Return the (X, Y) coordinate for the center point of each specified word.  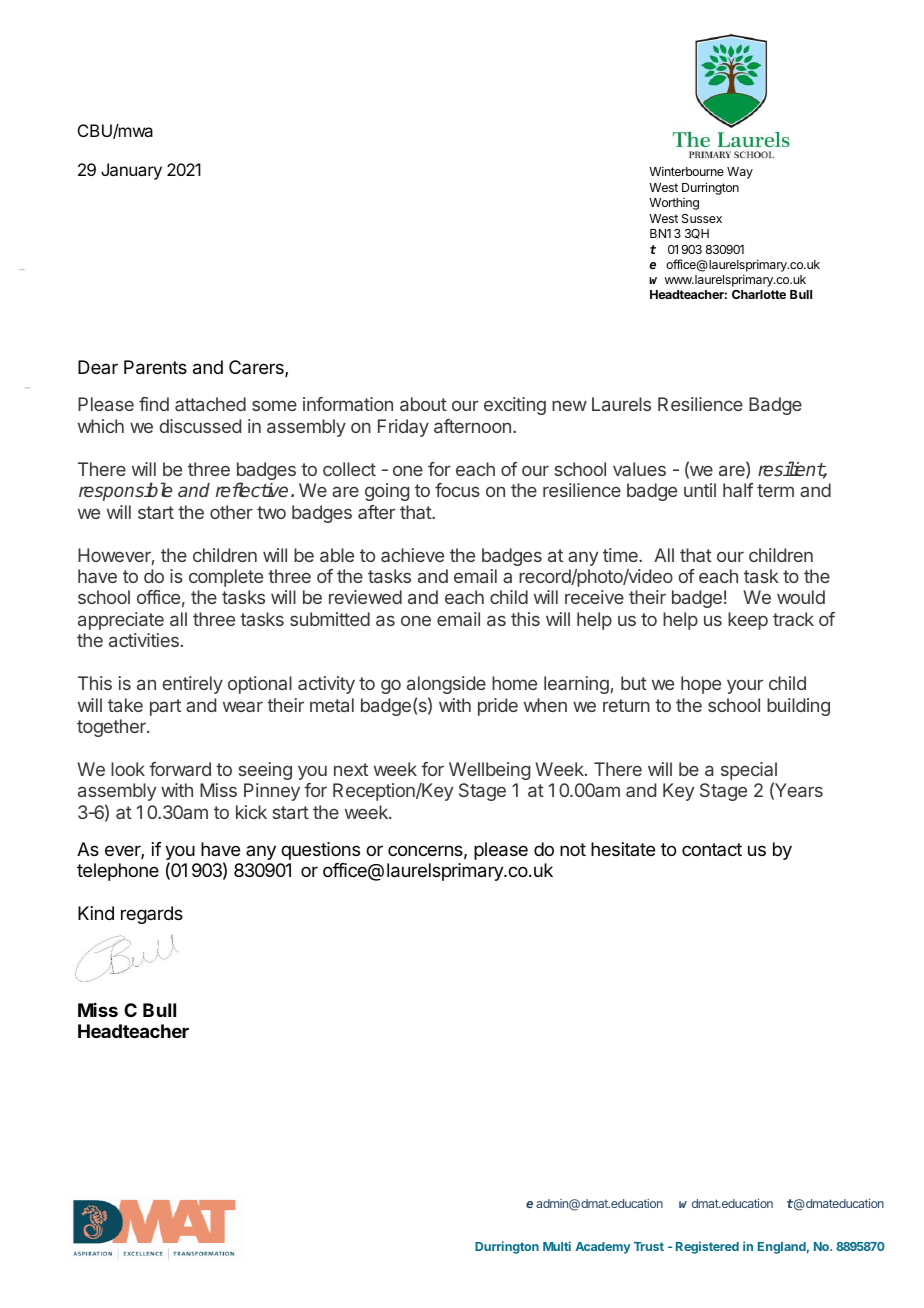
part (165, 707)
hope (701, 685)
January (131, 171)
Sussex (702, 218)
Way (740, 173)
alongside (446, 685)
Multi (557, 1246)
